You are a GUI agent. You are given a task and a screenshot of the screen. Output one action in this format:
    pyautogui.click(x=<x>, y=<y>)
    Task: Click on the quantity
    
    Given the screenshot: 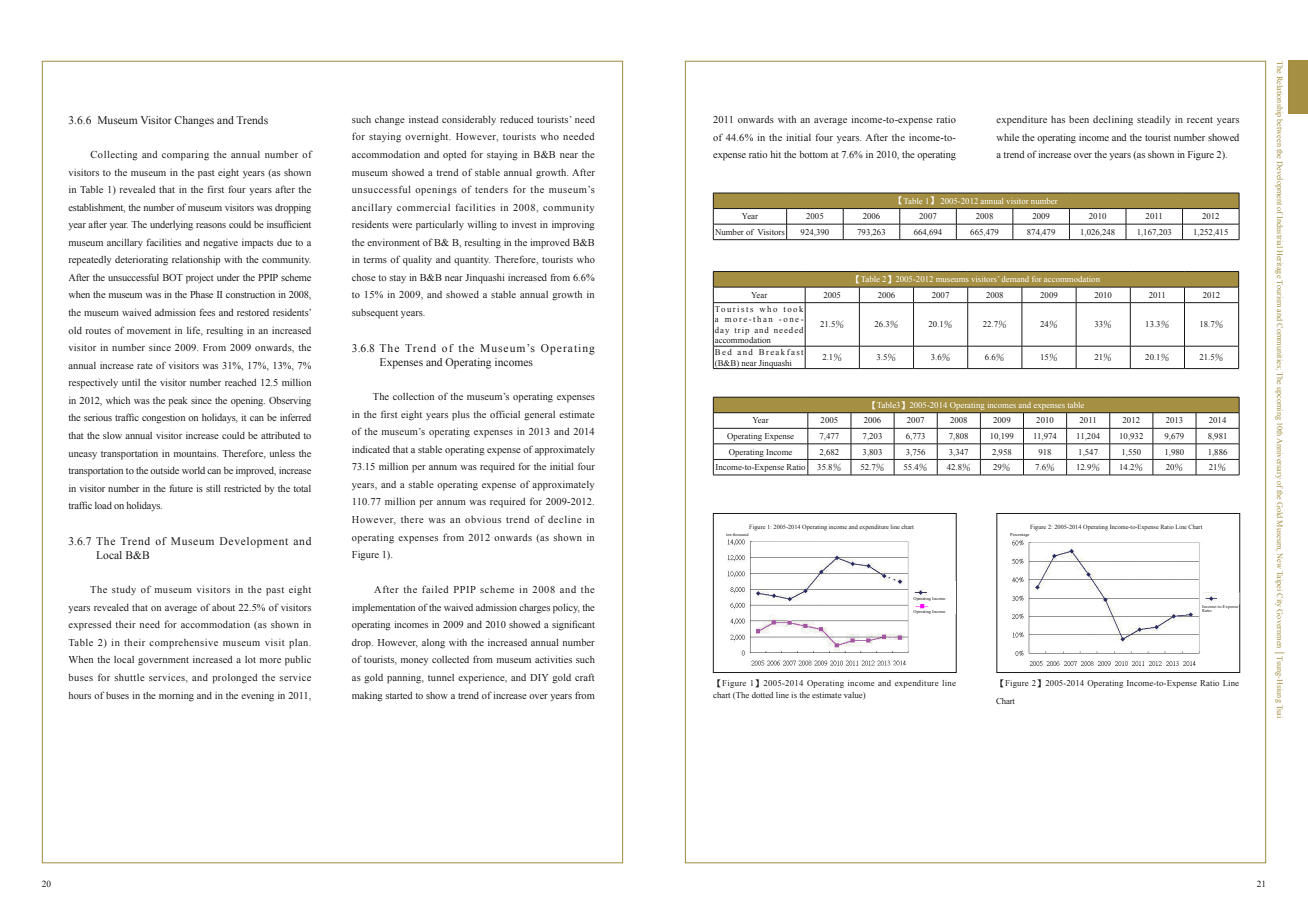 What is the action you would take?
    pyautogui.click(x=472, y=261)
